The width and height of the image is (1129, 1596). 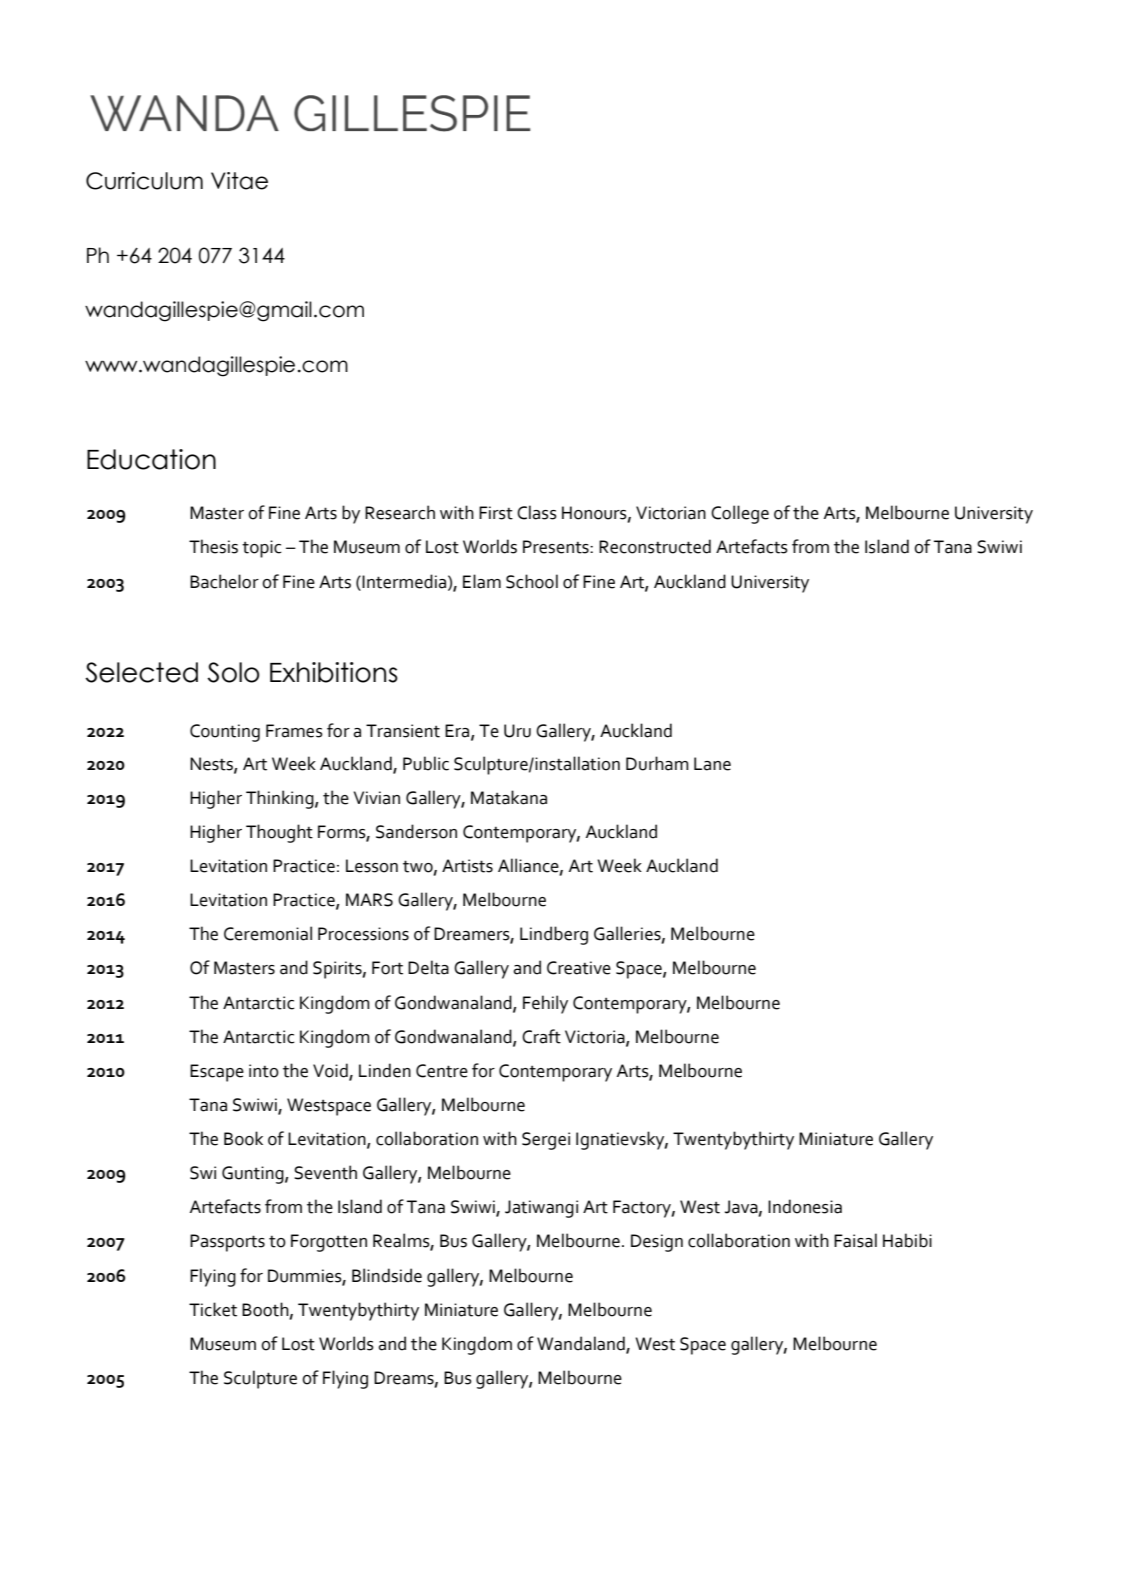 I want to click on Lane, so click(x=712, y=764).
